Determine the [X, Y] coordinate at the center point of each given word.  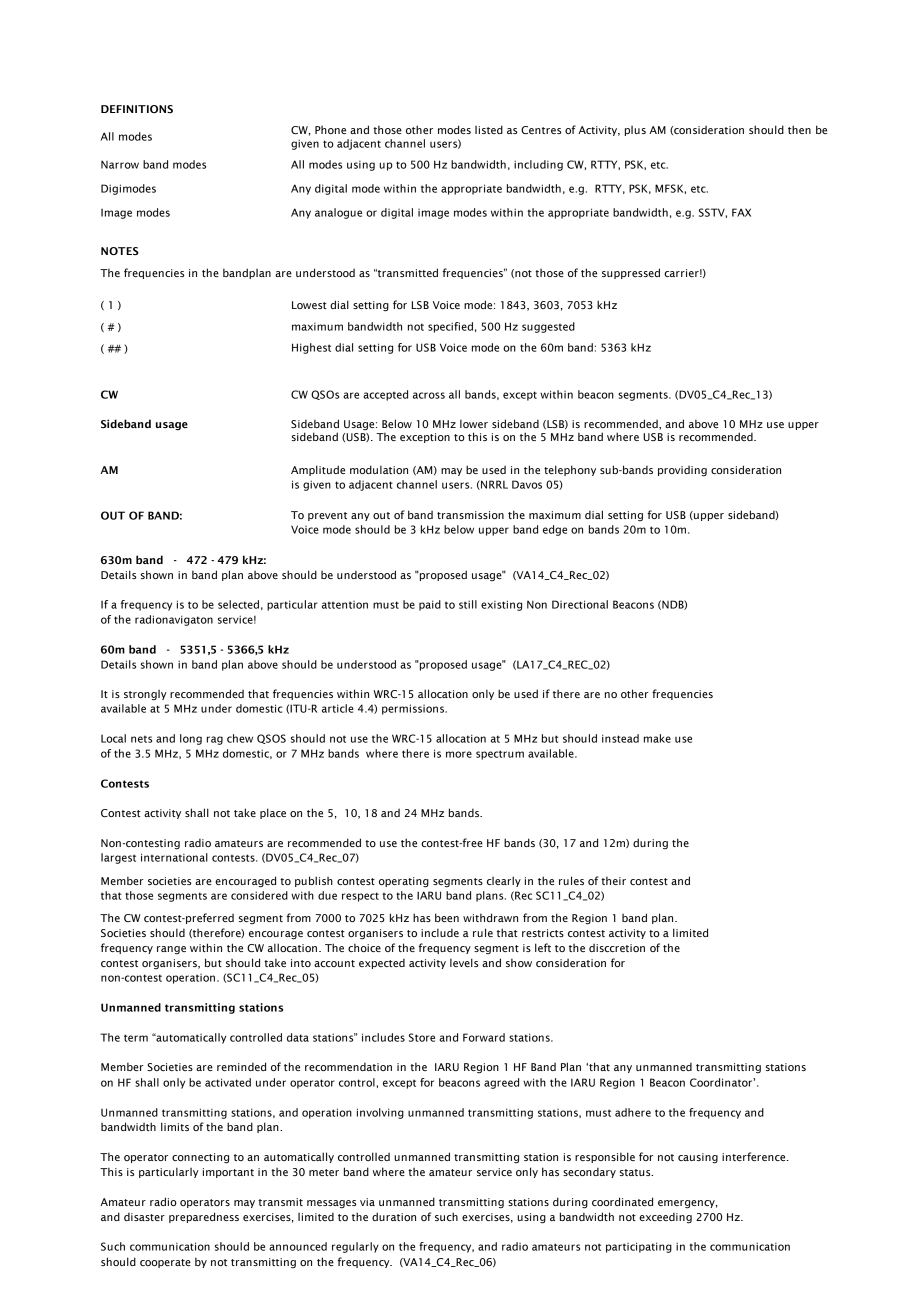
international [174, 857]
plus [635, 131]
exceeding [665, 1218]
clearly [504, 881]
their [613, 881]
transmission [470, 515]
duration [394, 1216]
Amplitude [318, 470]
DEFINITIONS [137, 109]
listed [489, 129]
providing [682, 471]
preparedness [204, 1217]
